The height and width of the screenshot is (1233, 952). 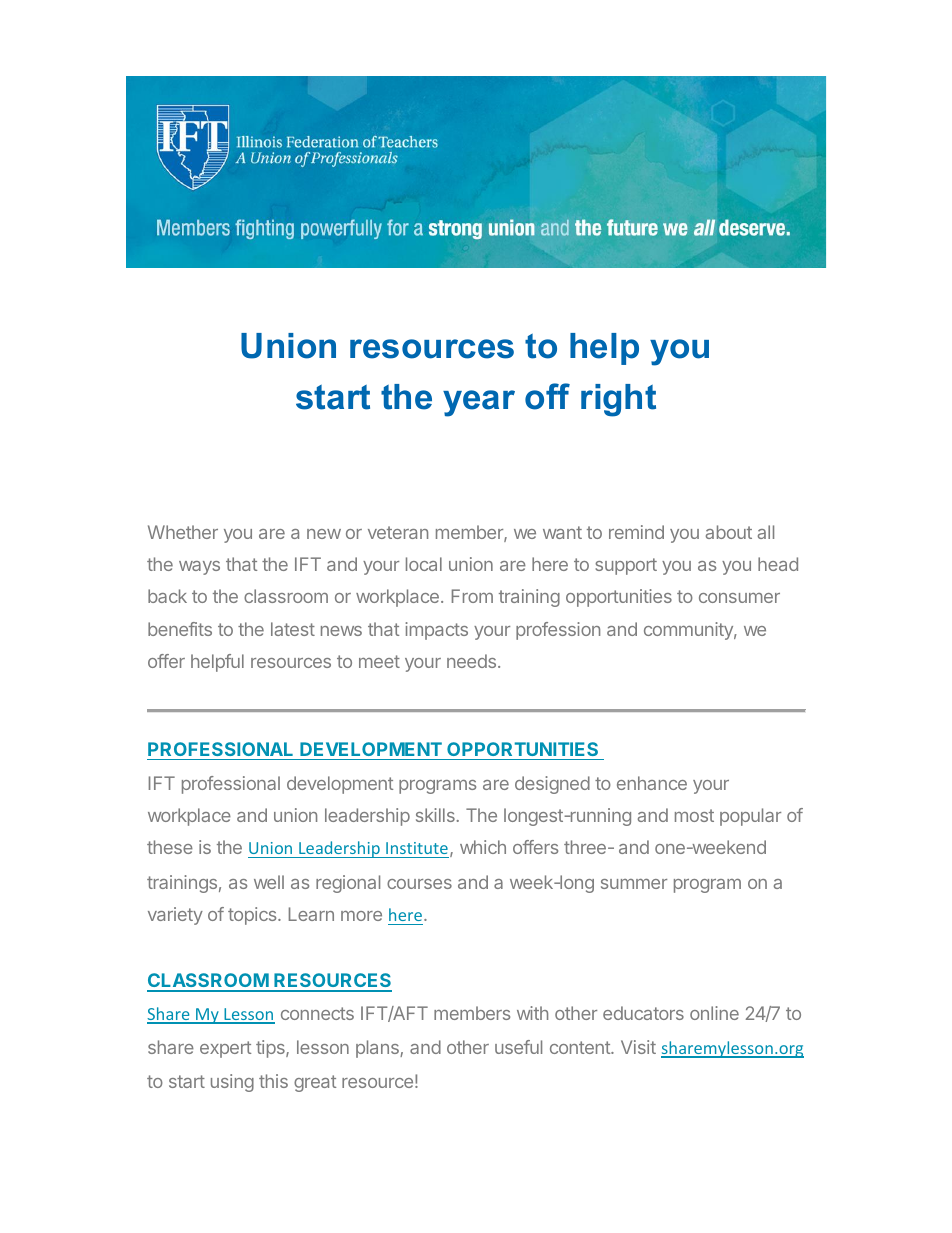 I want to click on right, so click(x=618, y=400).
